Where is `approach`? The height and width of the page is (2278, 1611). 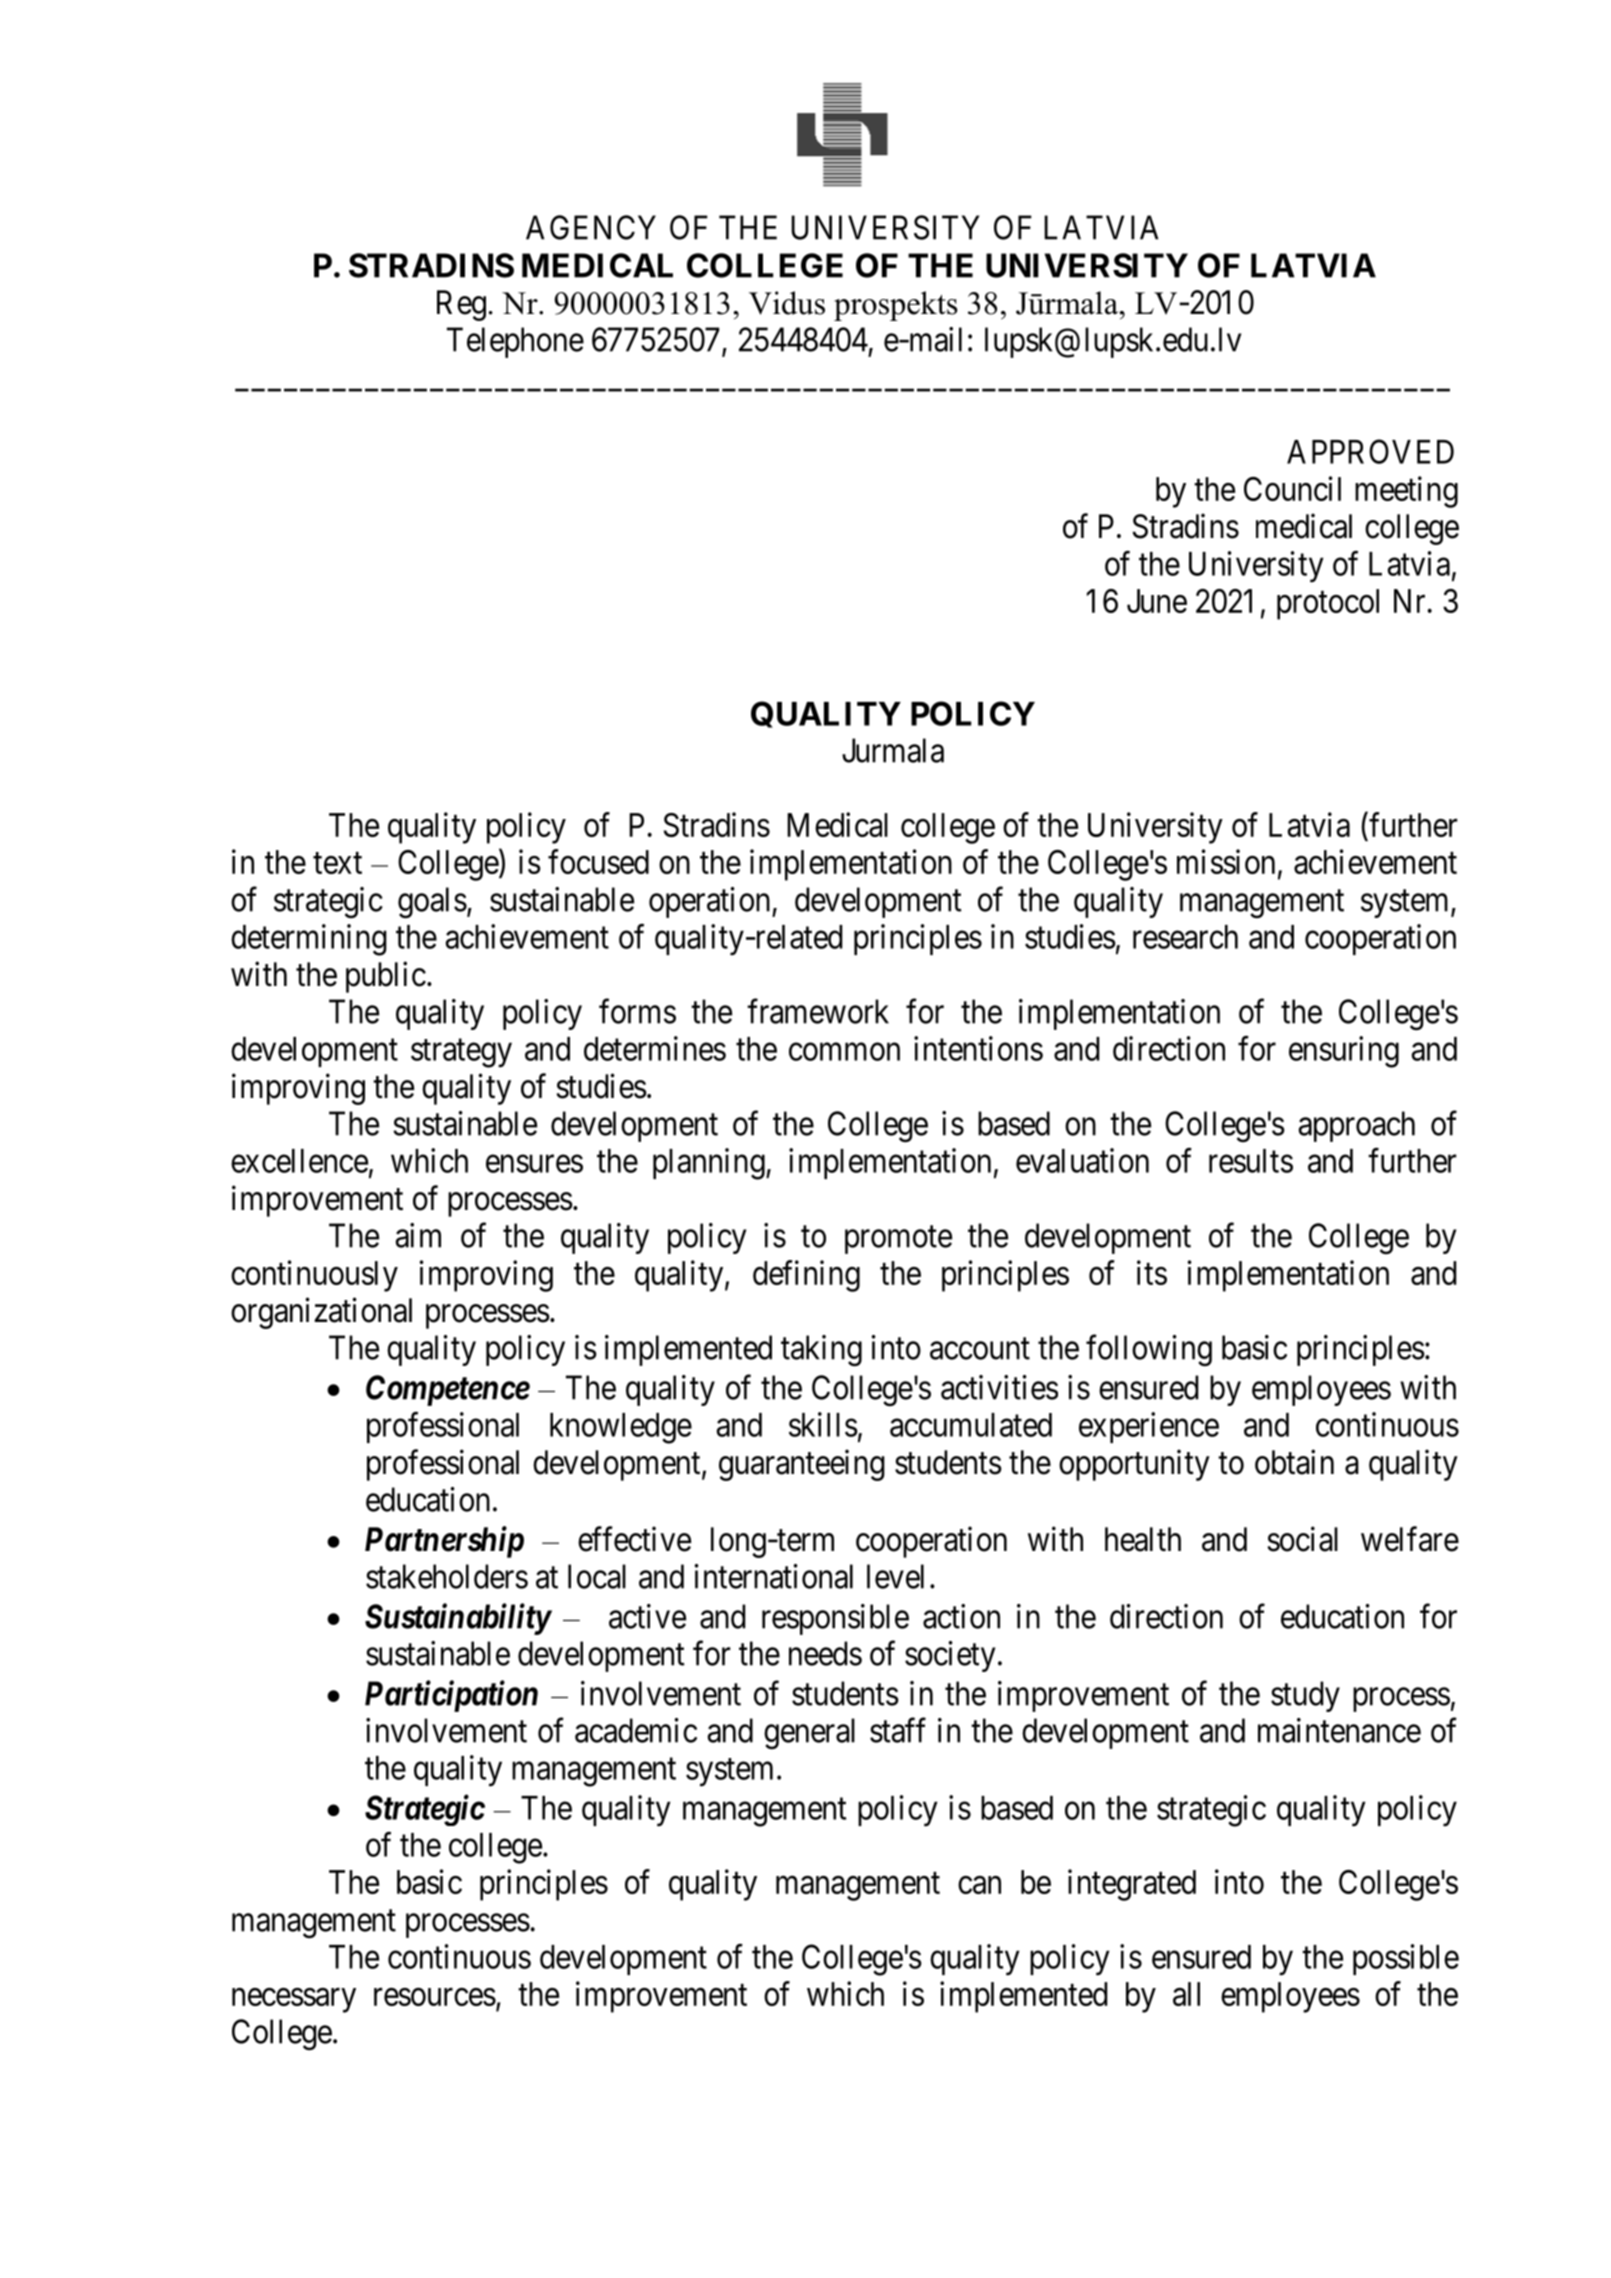
approach is located at coordinates (1357, 1126).
